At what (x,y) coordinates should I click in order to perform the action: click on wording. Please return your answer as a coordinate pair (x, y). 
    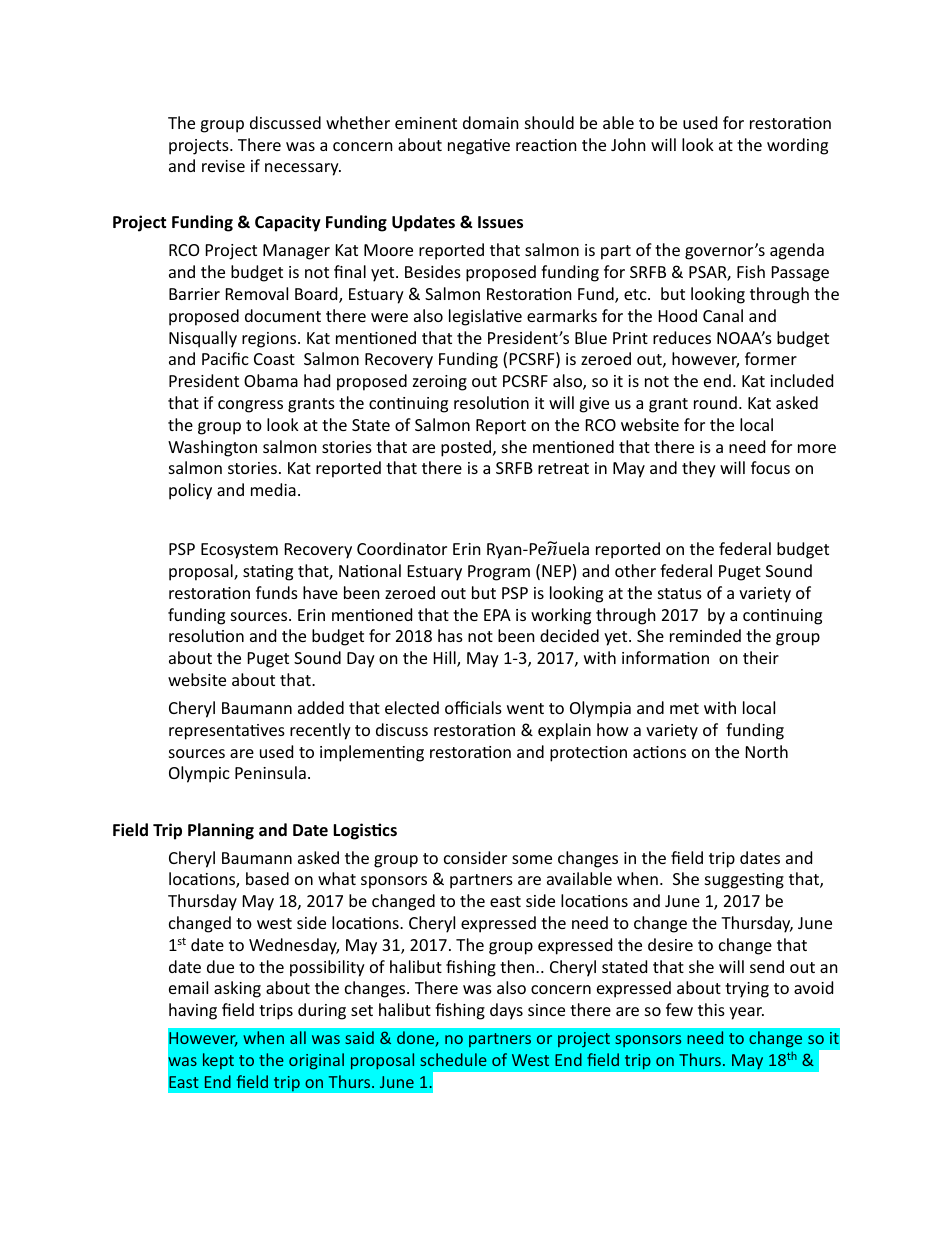
    Looking at the image, I should click on (797, 146).
